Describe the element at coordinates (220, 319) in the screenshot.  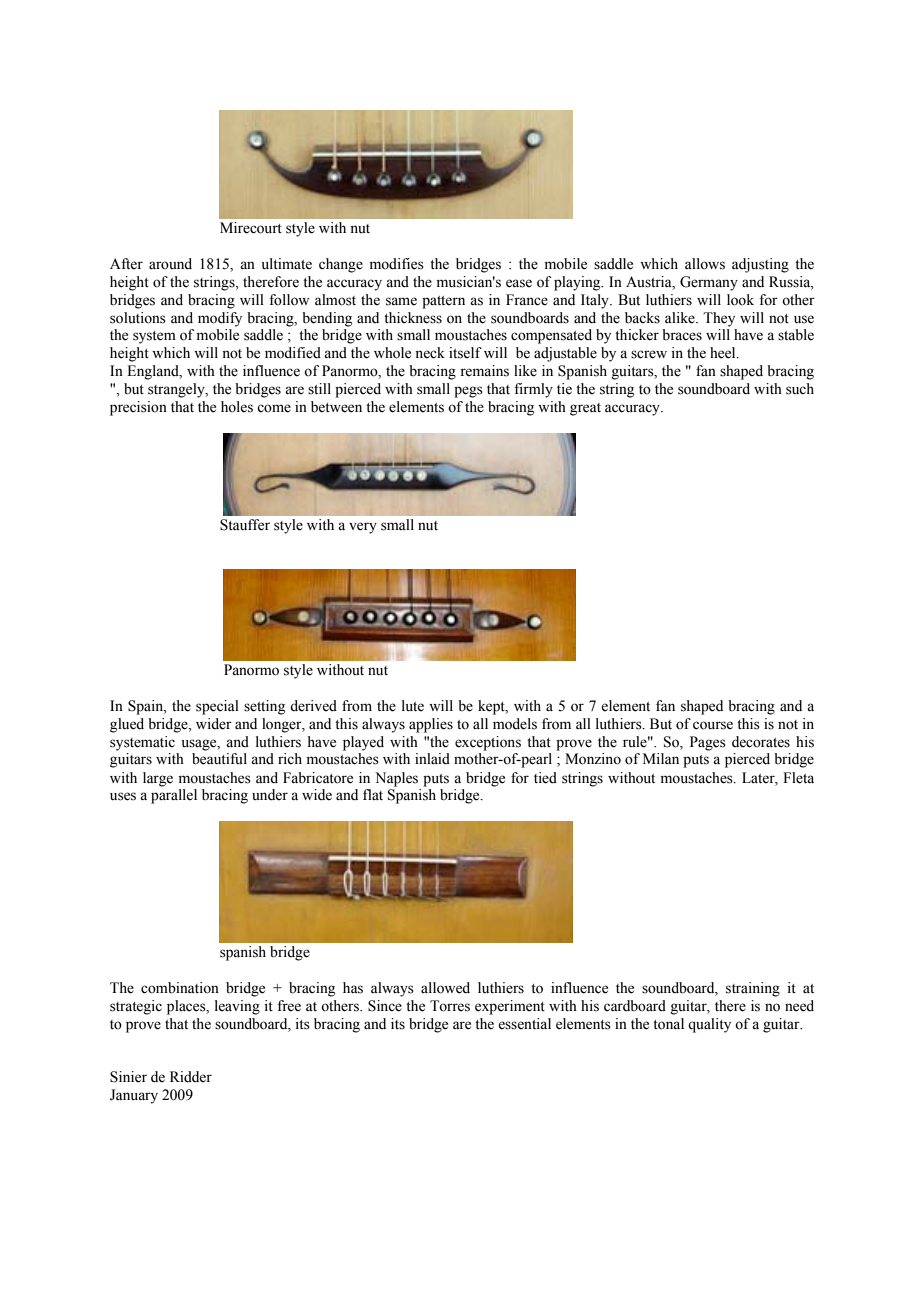
I see `modify` at that location.
